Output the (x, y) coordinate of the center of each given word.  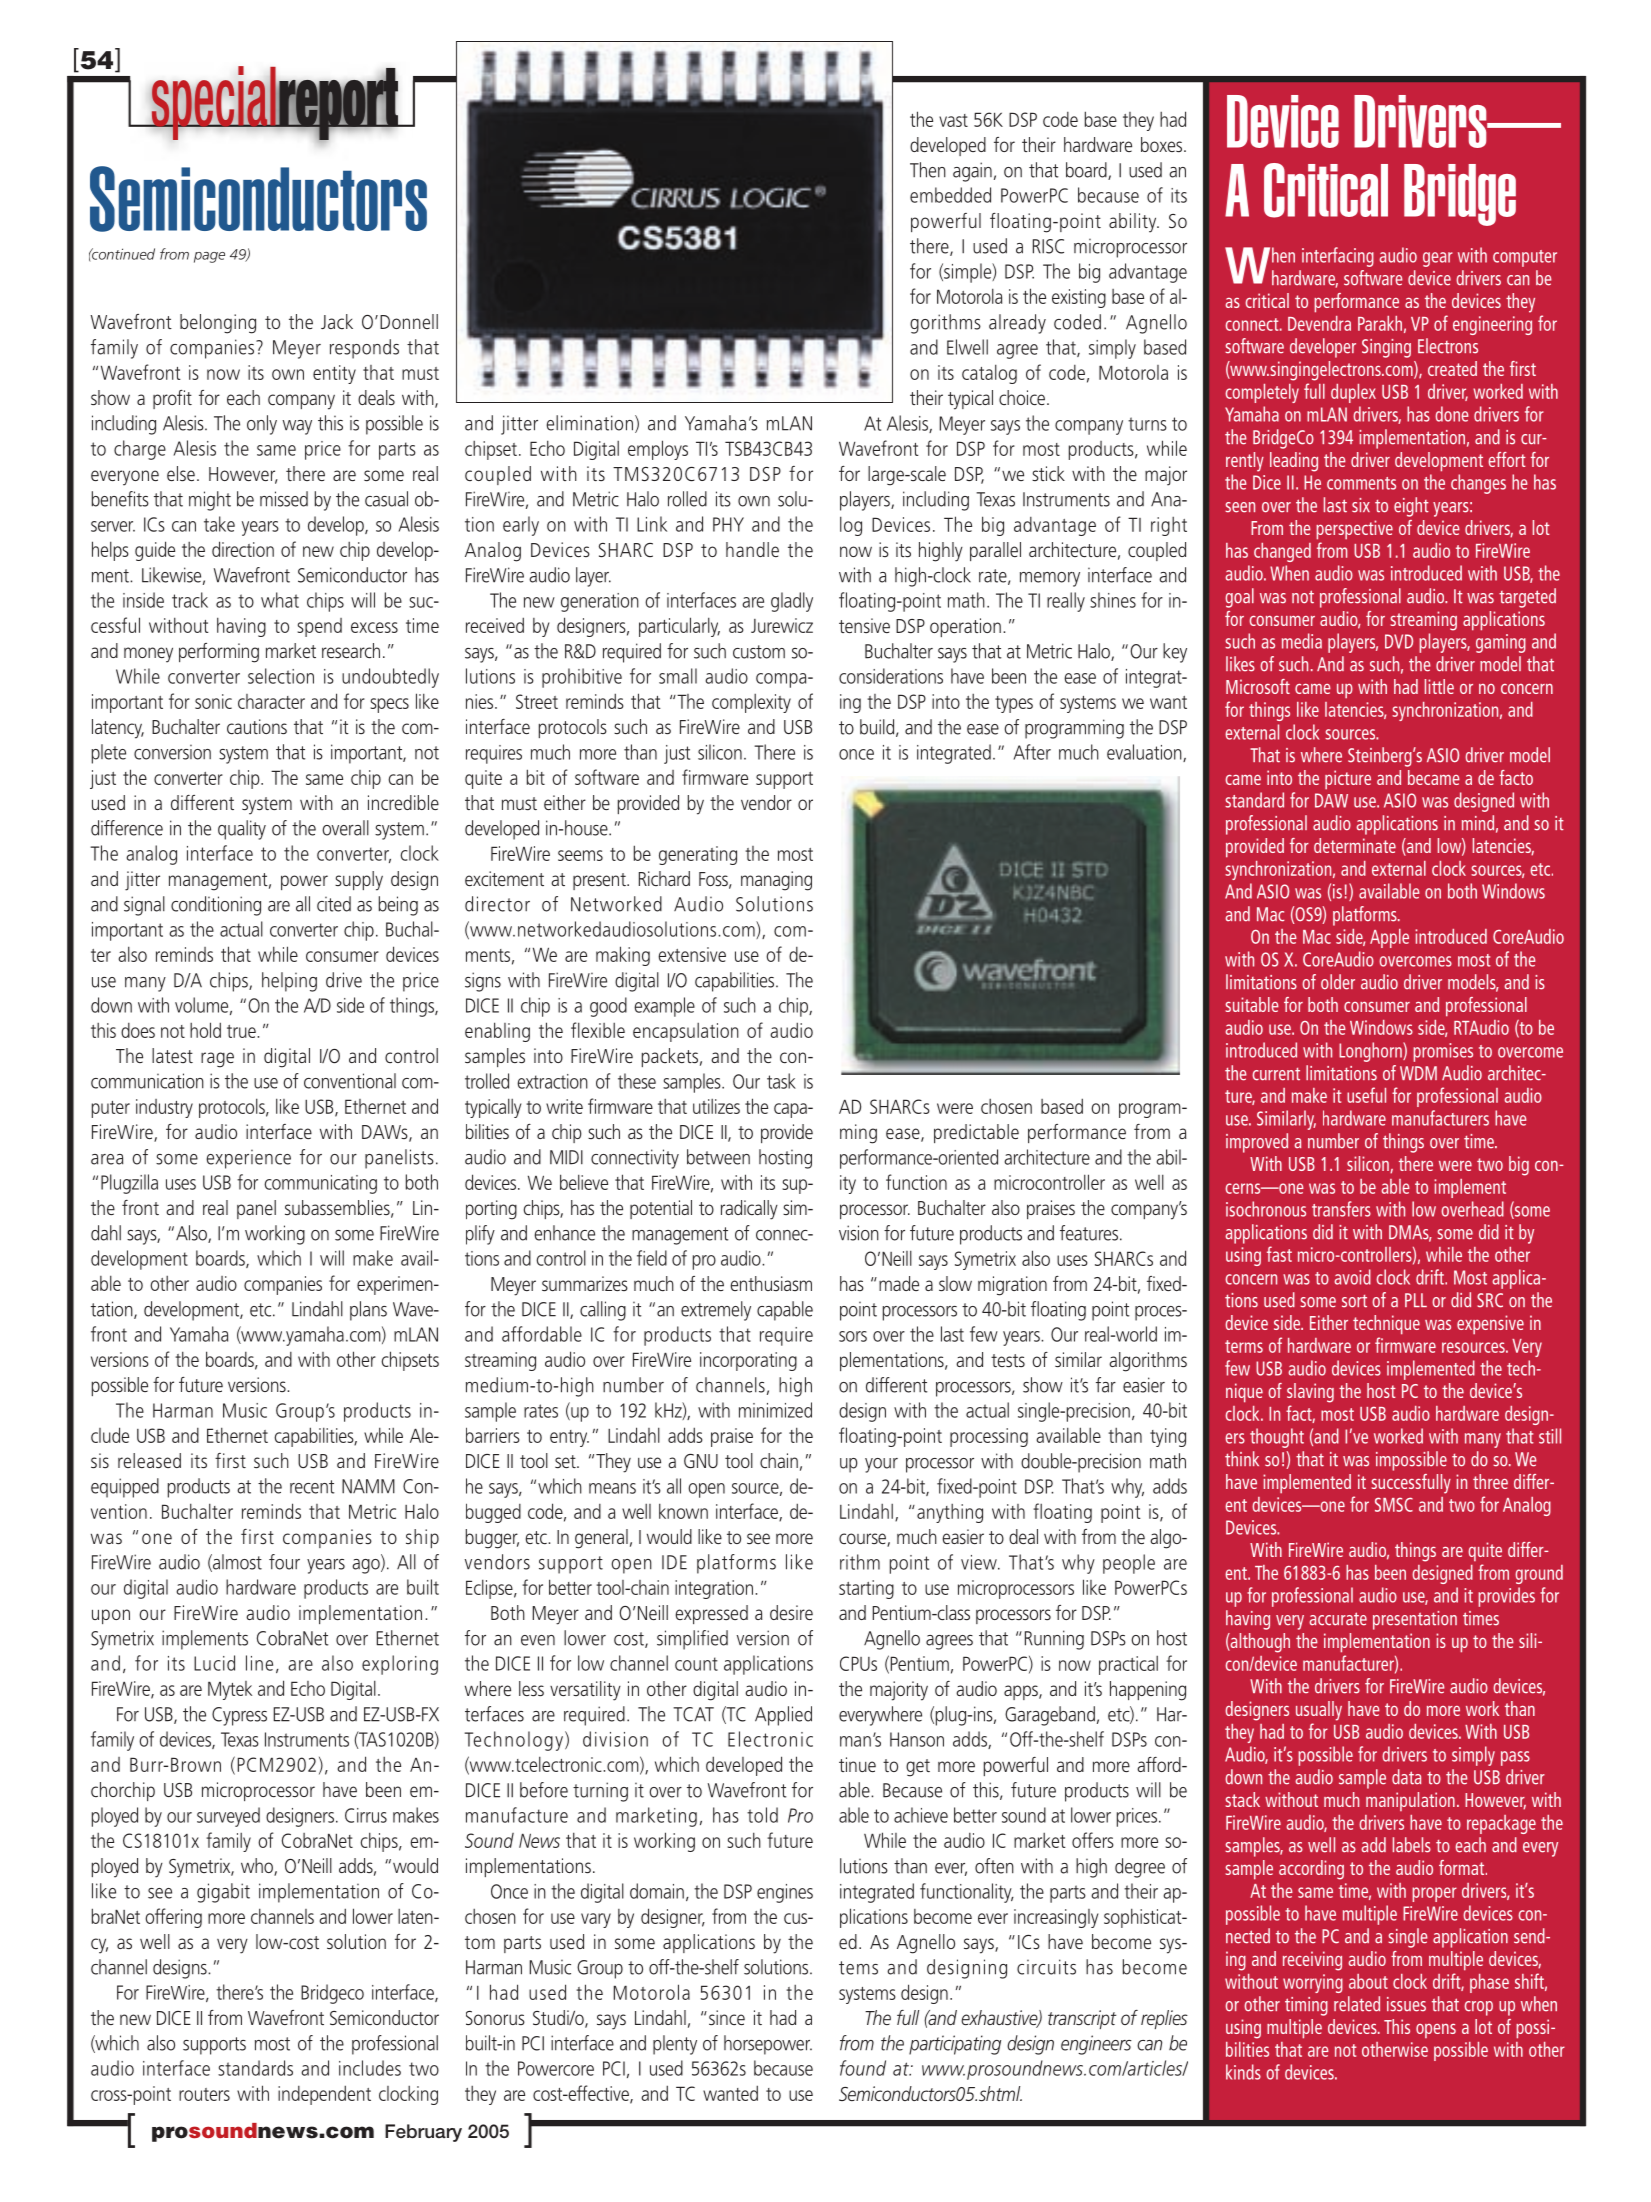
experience (248, 1159)
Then (928, 170)
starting (866, 1589)
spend (320, 627)
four (284, 1562)
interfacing (1338, 257)
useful (1366, 1095)
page (209, 257)
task (781, 1081)
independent (324, 2095)
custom (759, 652)
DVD (1399, 641)
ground (1539, 1574)
